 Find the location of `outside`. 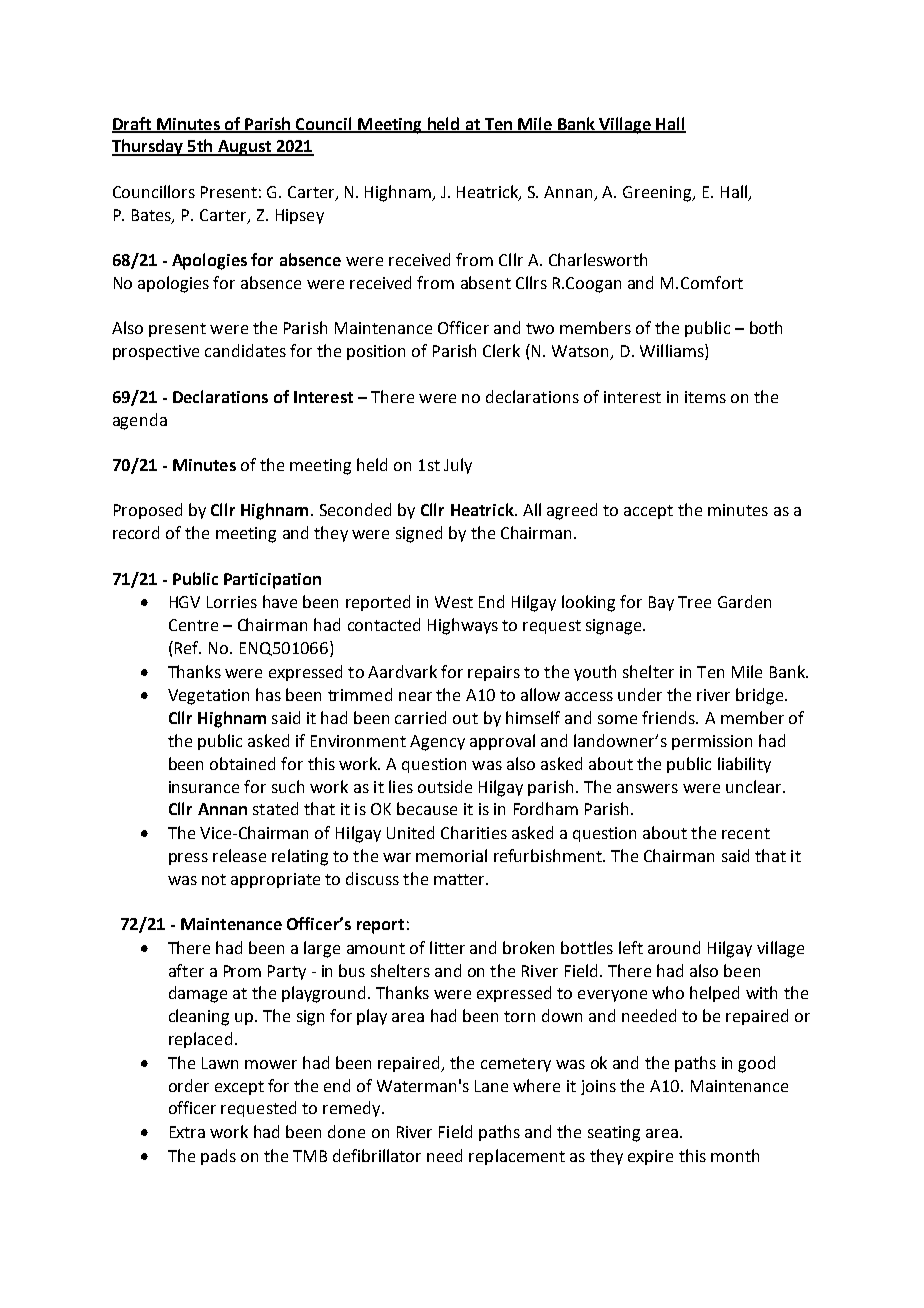

outside is located at coordinates (445, 786).
